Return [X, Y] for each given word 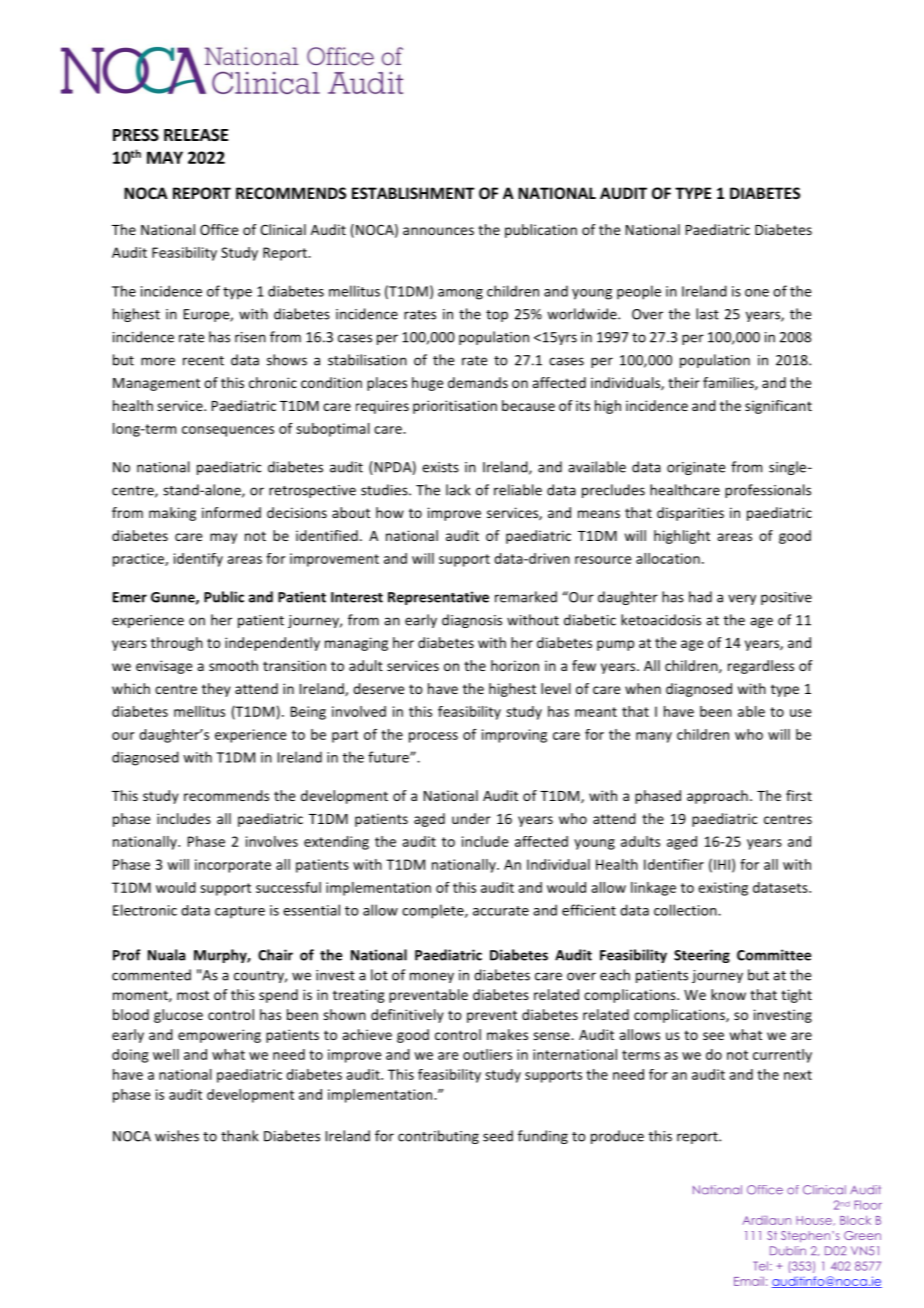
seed [498, 1136]
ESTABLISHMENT [413, 193]
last [707, 314]
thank [239, 1136]
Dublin [788, 1251]
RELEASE [196, 135]
